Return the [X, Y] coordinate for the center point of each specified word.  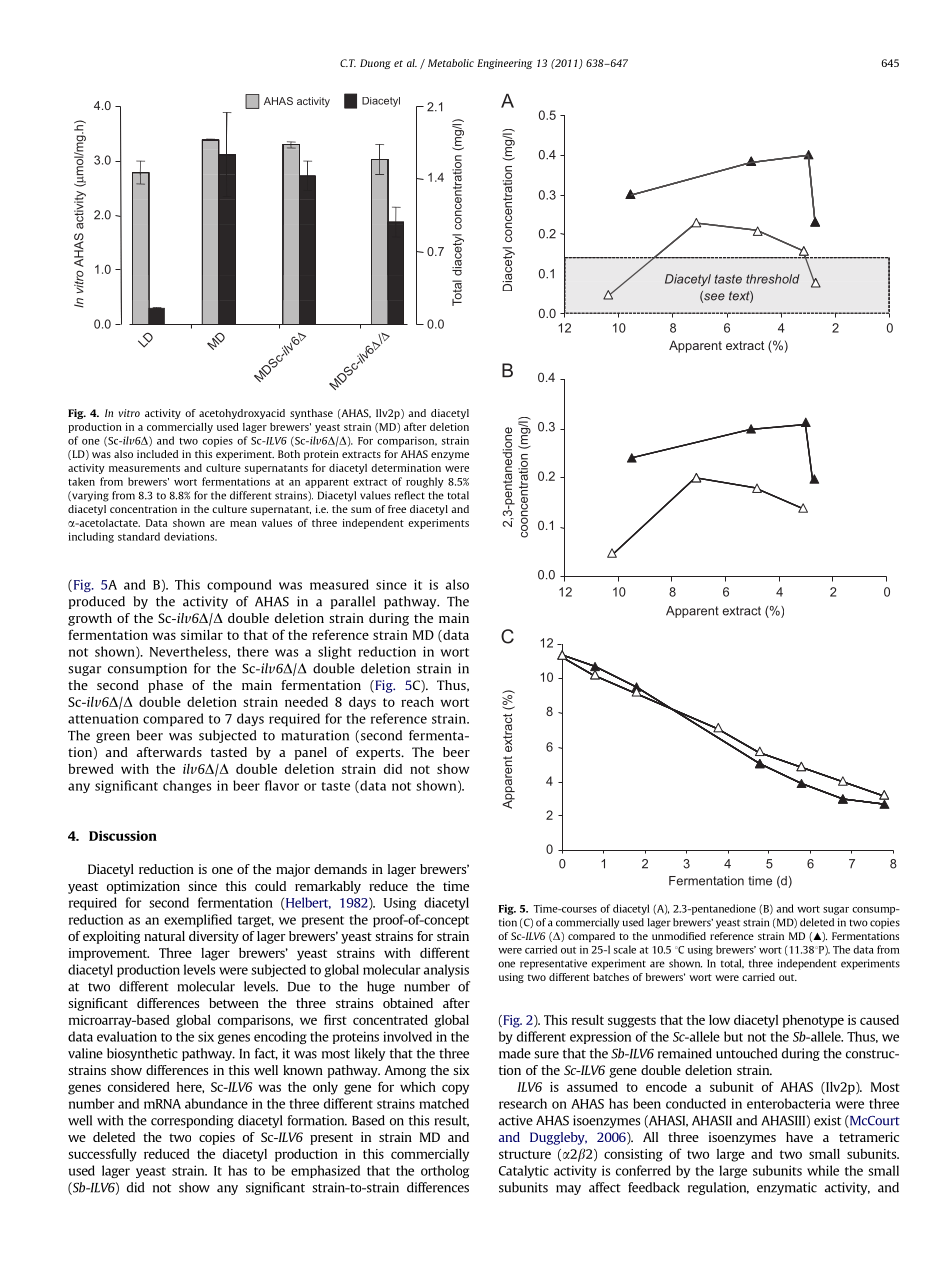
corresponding [192, 1121]
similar [202, 635]
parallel [353, 602]
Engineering [505, 64]
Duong [375, 64]
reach [417, 702]
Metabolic [451, 63]
